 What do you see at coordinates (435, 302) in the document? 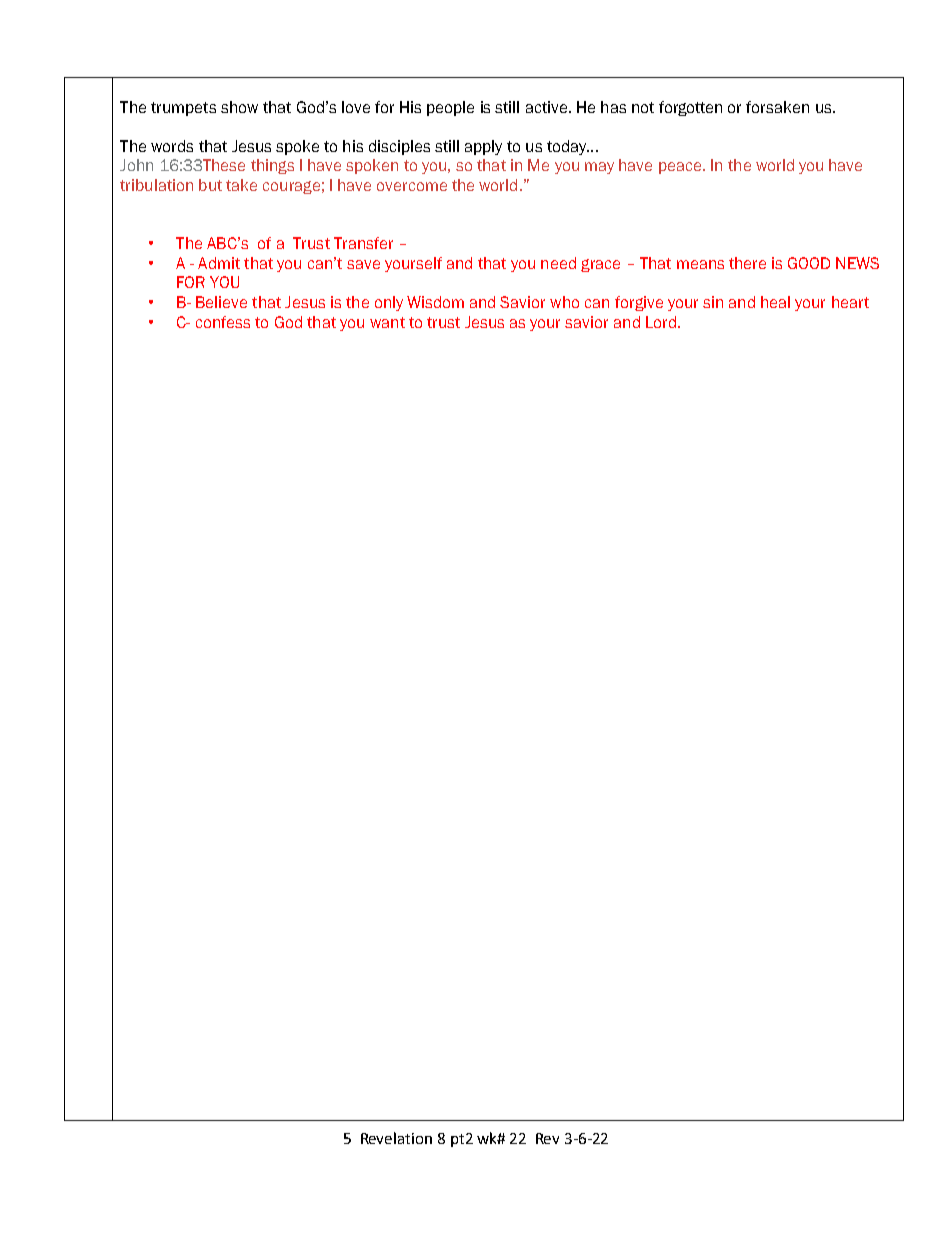
I see `Wisdom` at bounding box center [435, 302].
